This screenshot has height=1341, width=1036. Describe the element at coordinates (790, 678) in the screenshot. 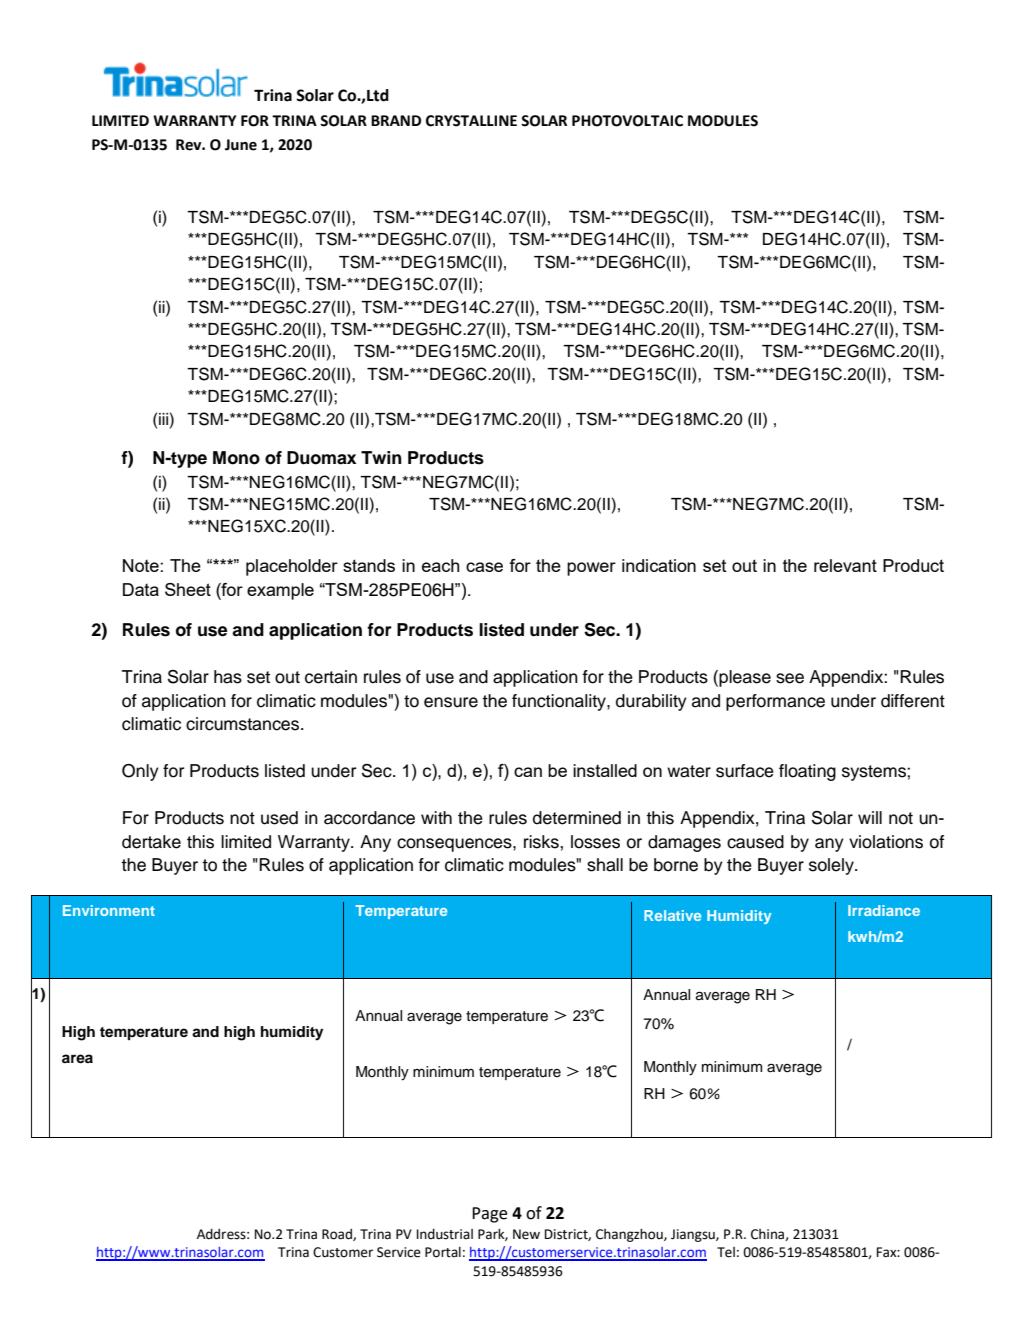

I see `see` at that location.
